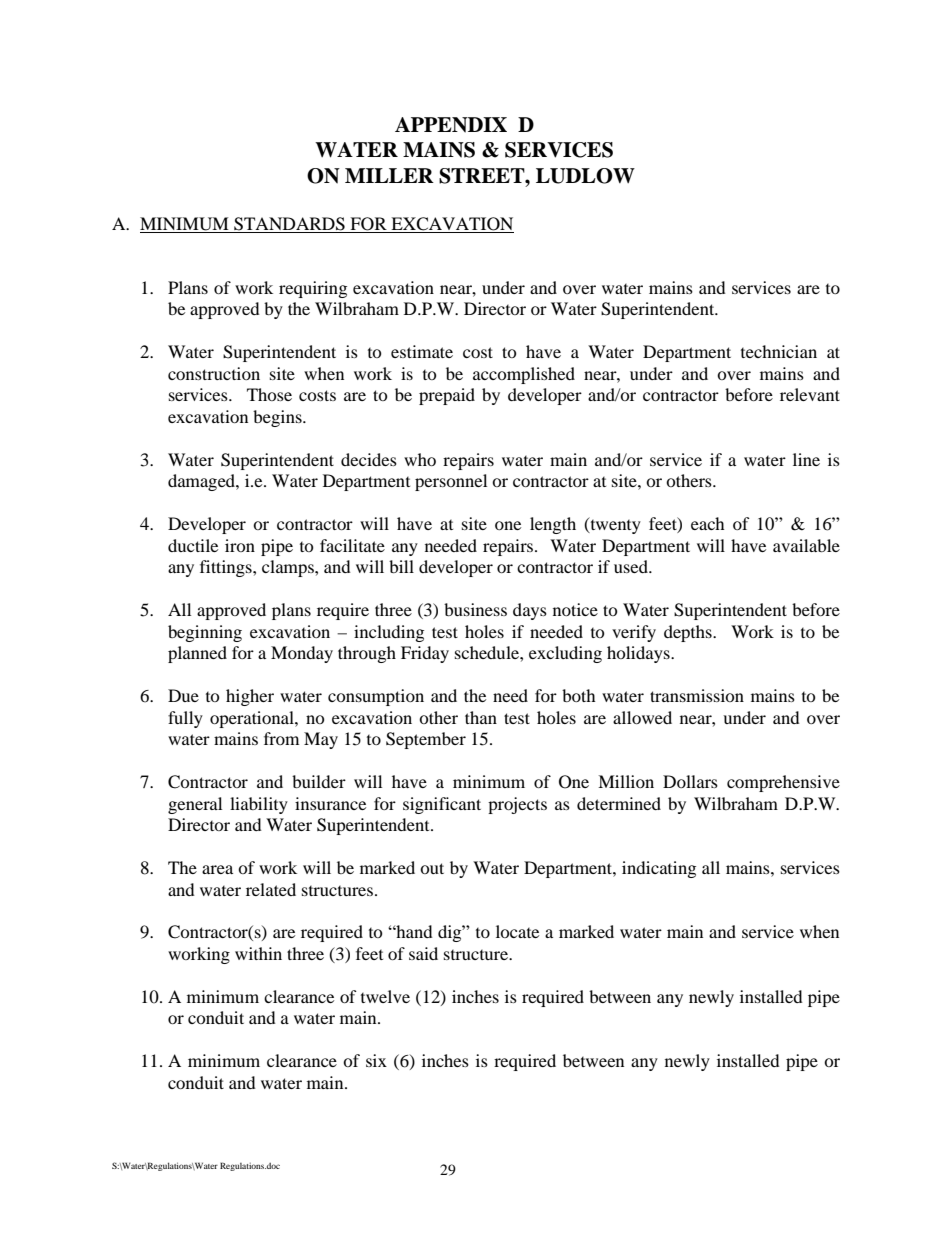 The width and height of the screenshot is (952, 1233). I want to click on transmission, so click(697, 695).
